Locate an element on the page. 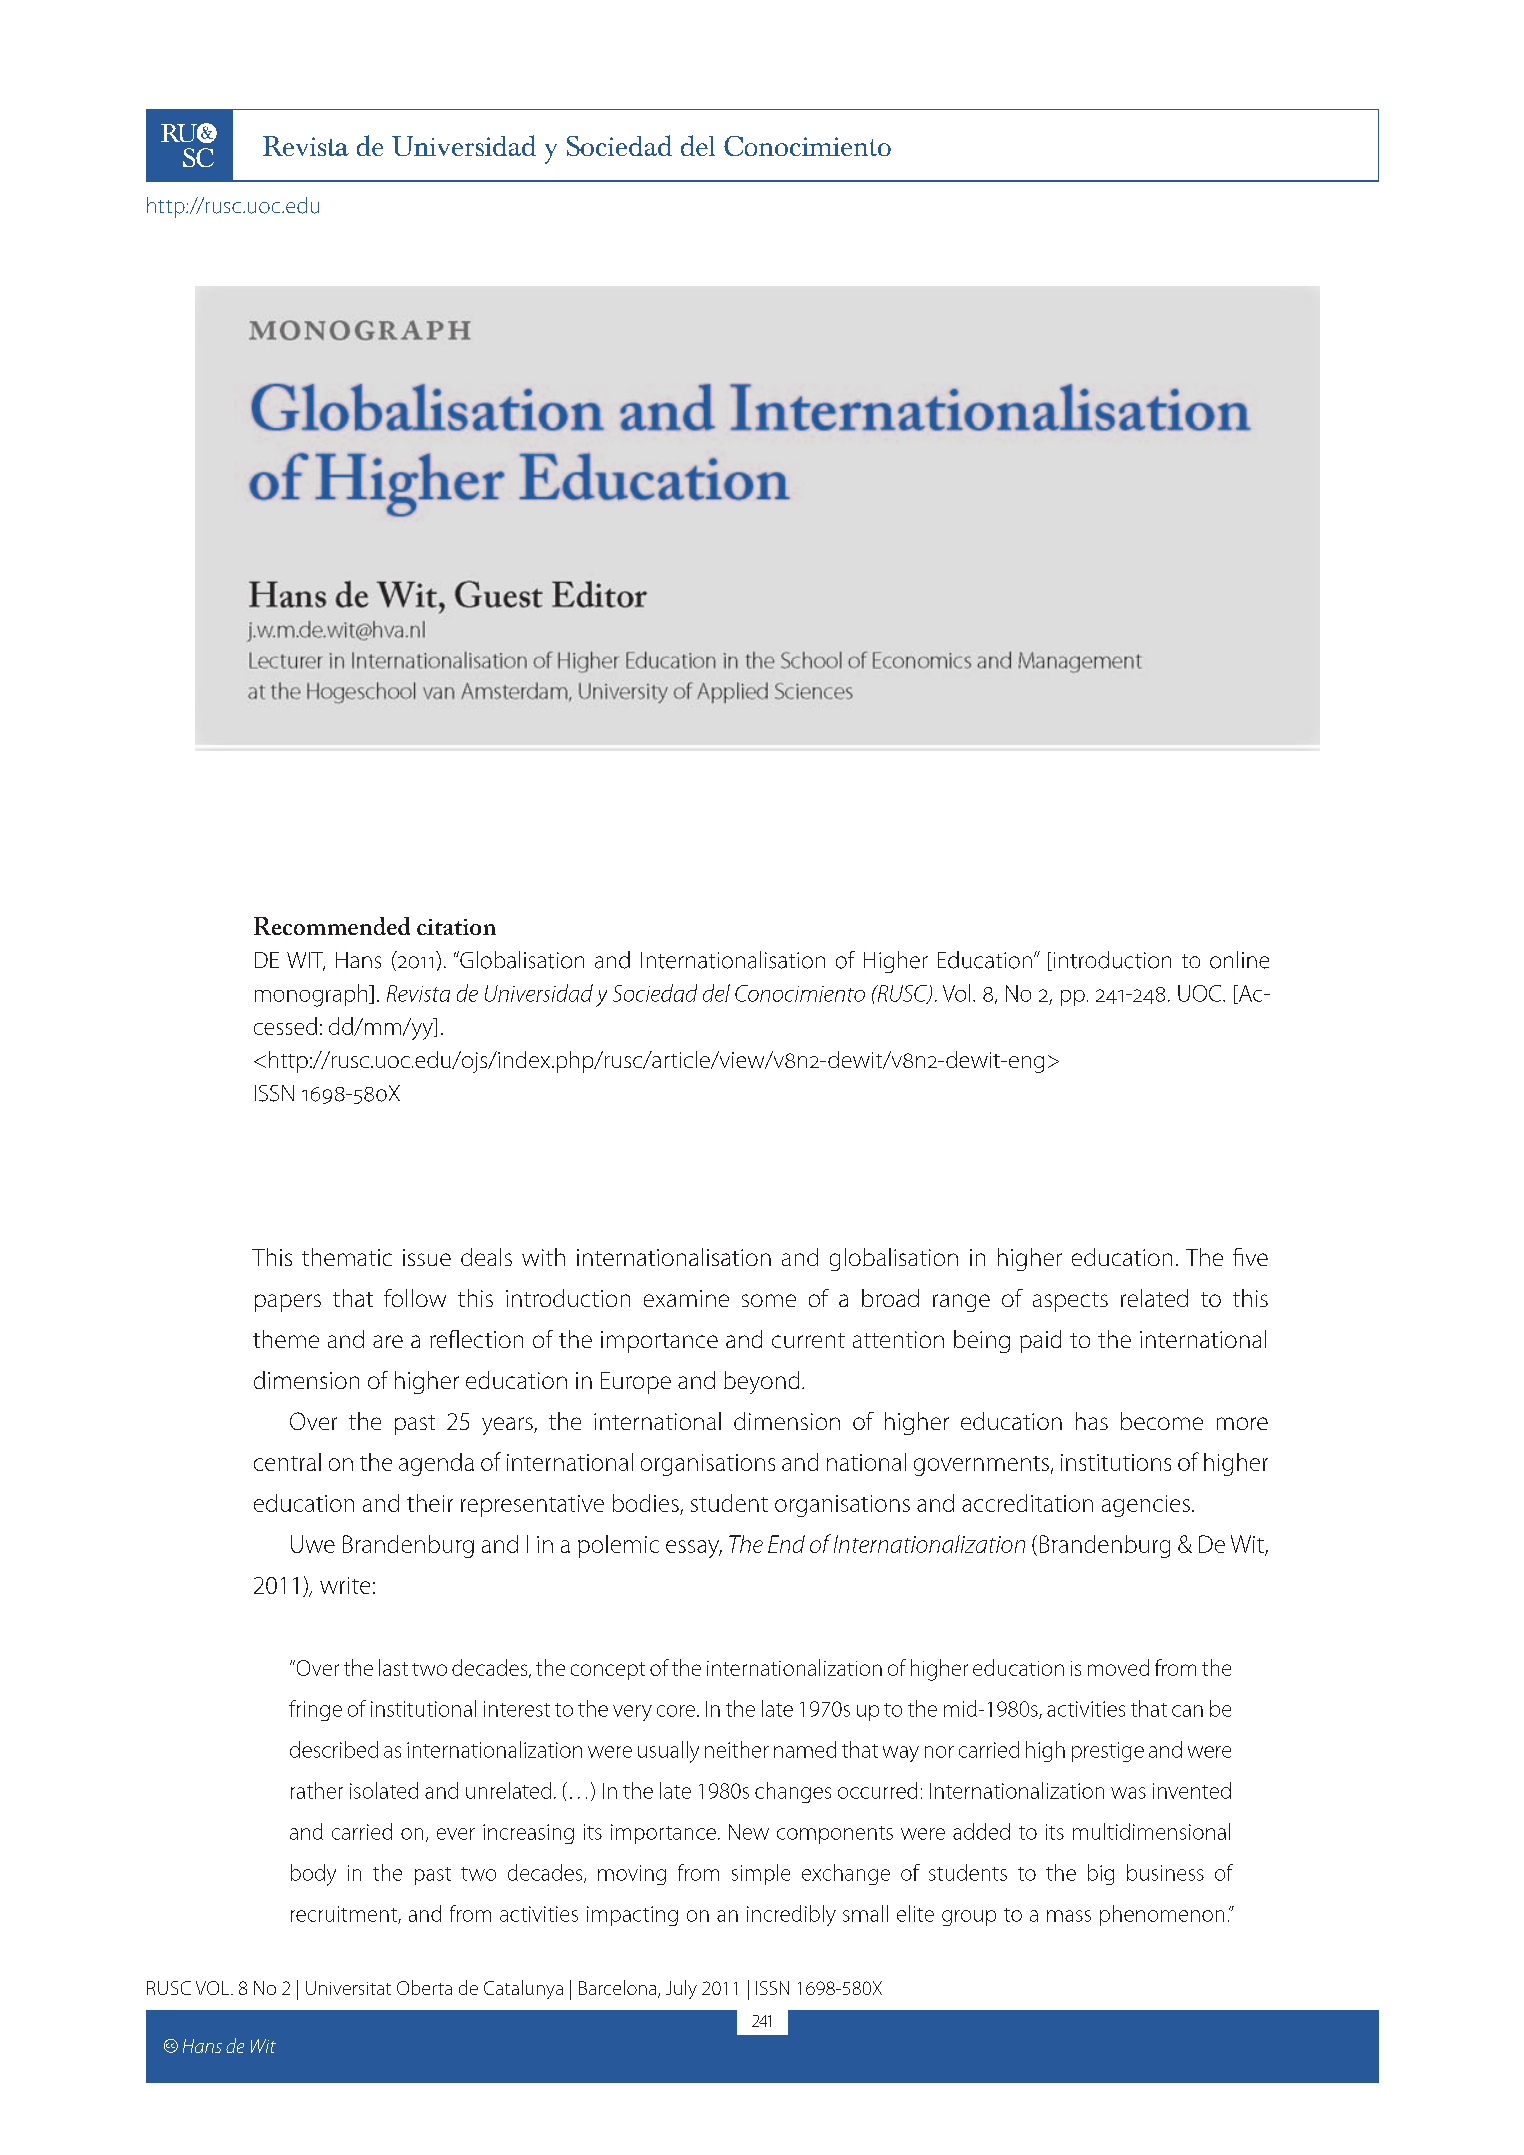 The image size is (1524, 2155). concept is located at coordinates (608, 1671).
